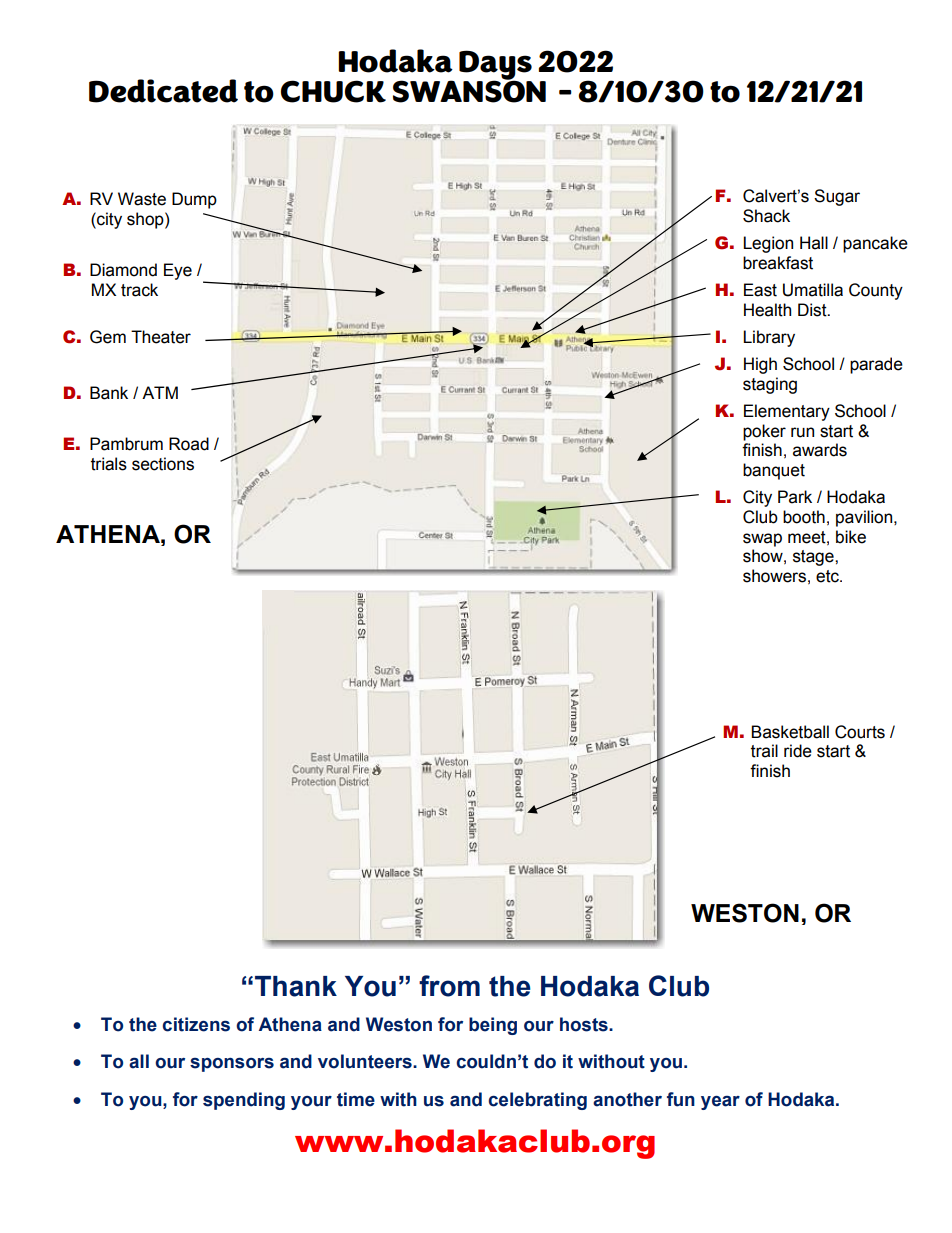 The image size is (952, 1233). What do you see at coordinates (469, 90) in the screenshot?
I see `SWANSON` at bounding box center [469, 90].
